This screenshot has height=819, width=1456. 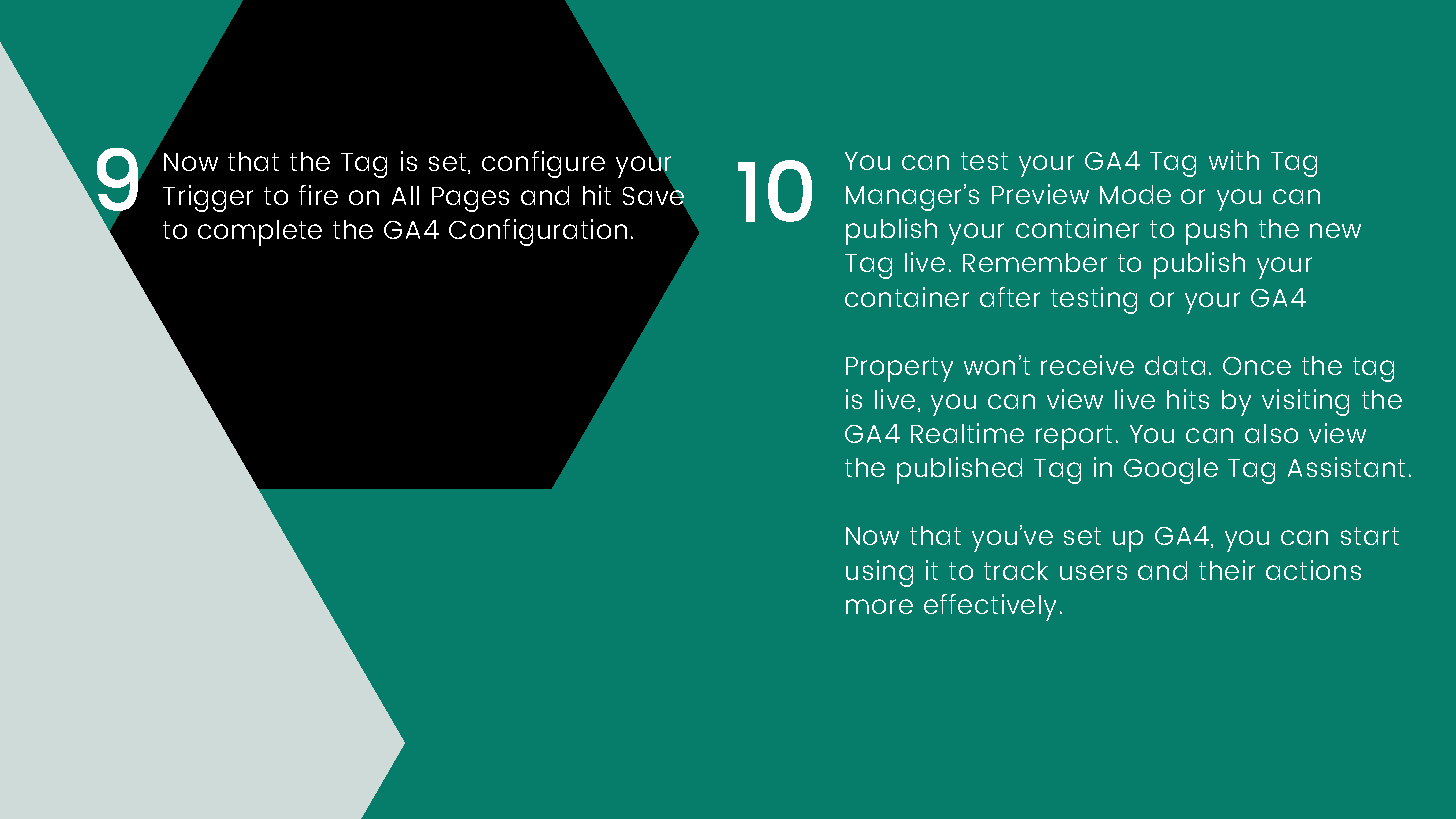 What do you see at coordinates (879, 606) in the screenshot?
I see `more` at bounding box center [879, 606].
